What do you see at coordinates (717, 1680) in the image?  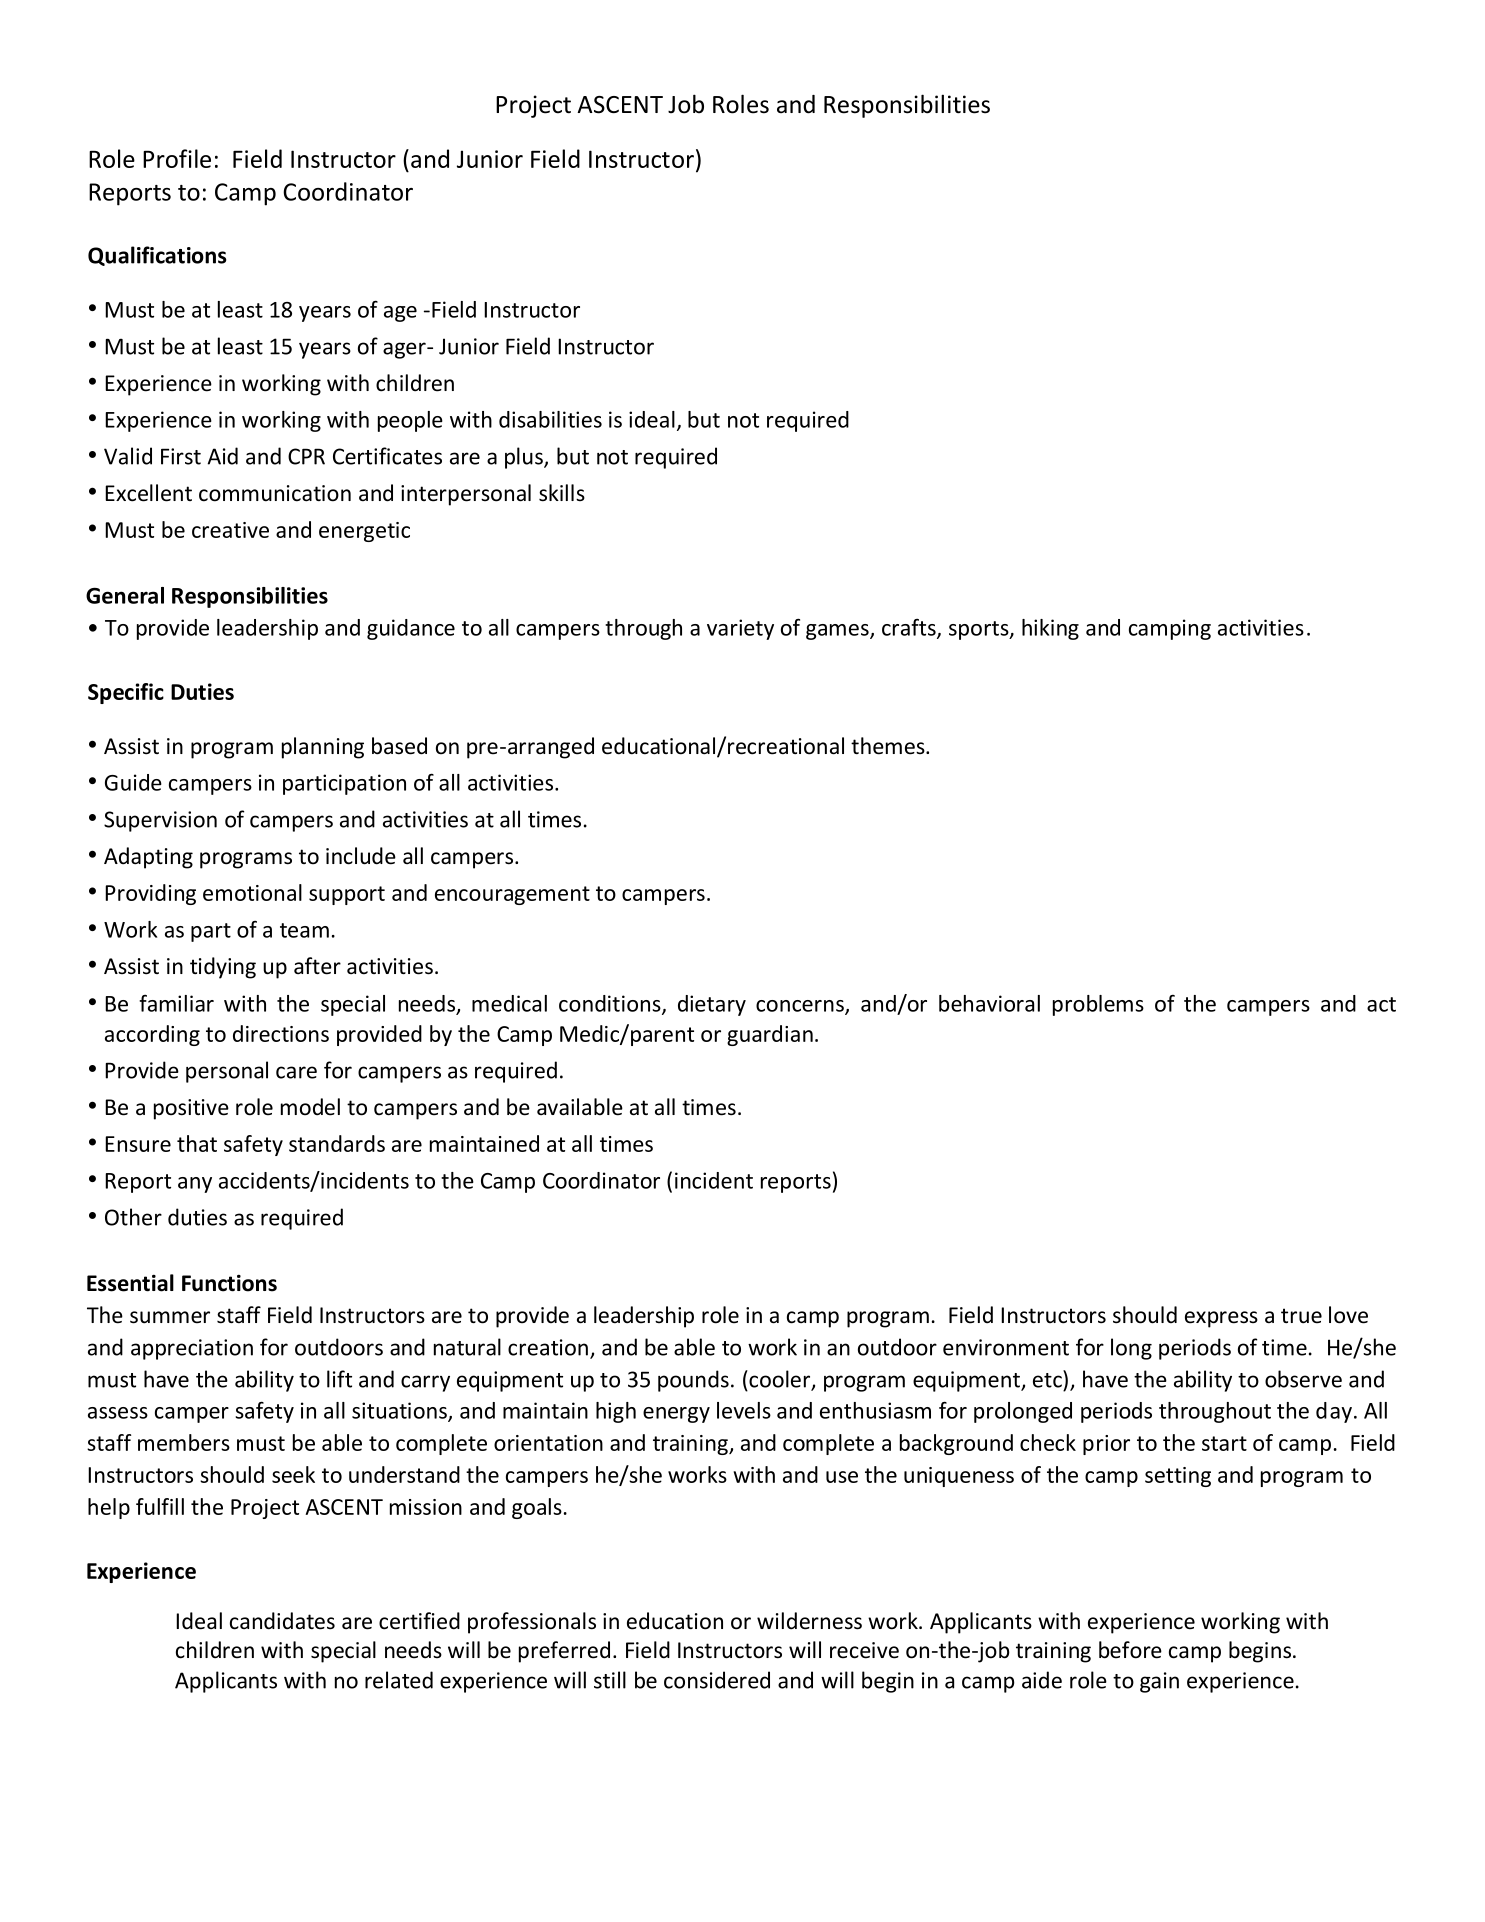 I see `considered` at bounding box center [717, 1680].
